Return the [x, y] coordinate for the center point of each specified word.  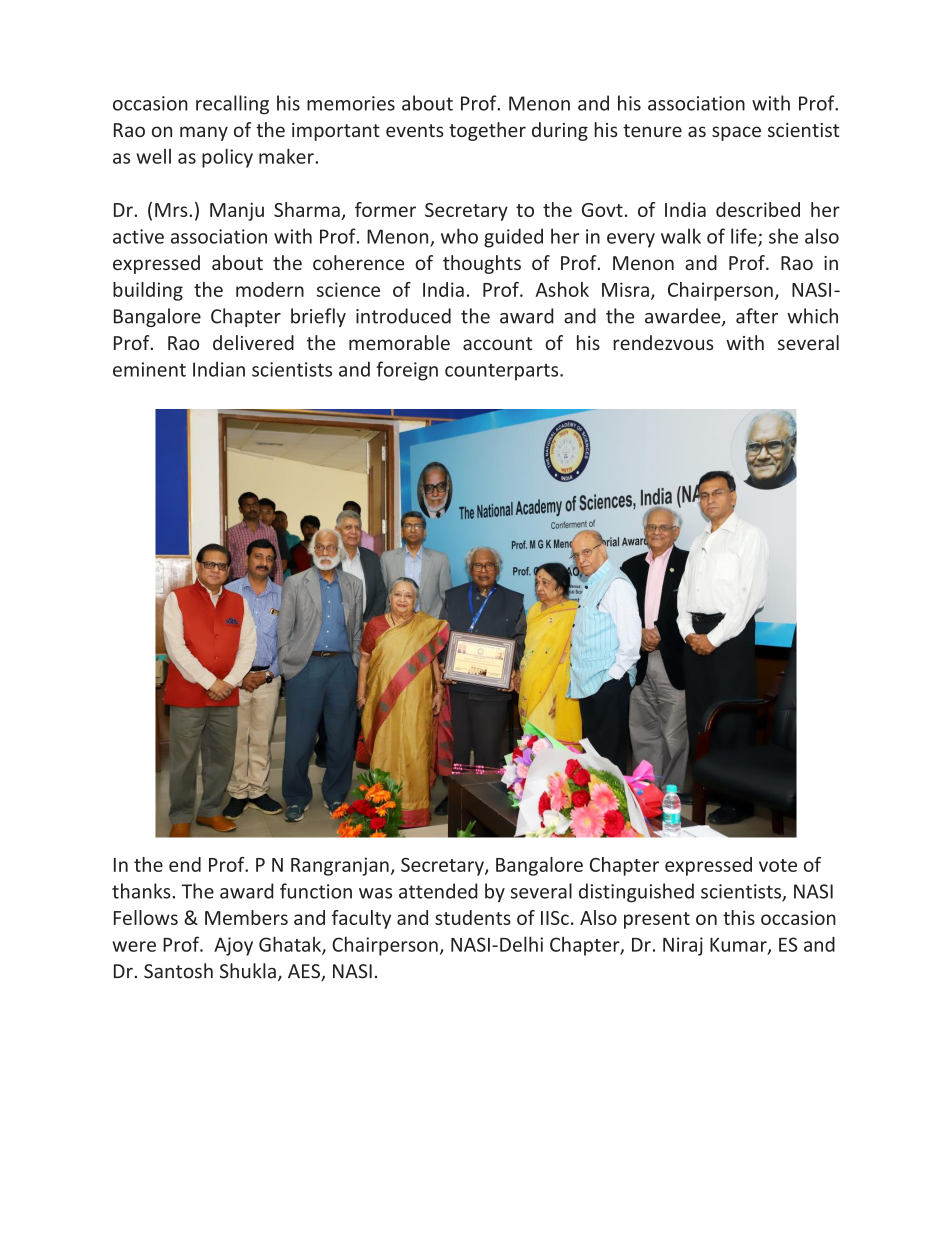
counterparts [503, 372]
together [487, 131]
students [473, 917]
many [204, 133]
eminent [149, 369]
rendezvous [663, 342]
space [736, 133]
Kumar [739, 945]
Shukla [248, 971]
